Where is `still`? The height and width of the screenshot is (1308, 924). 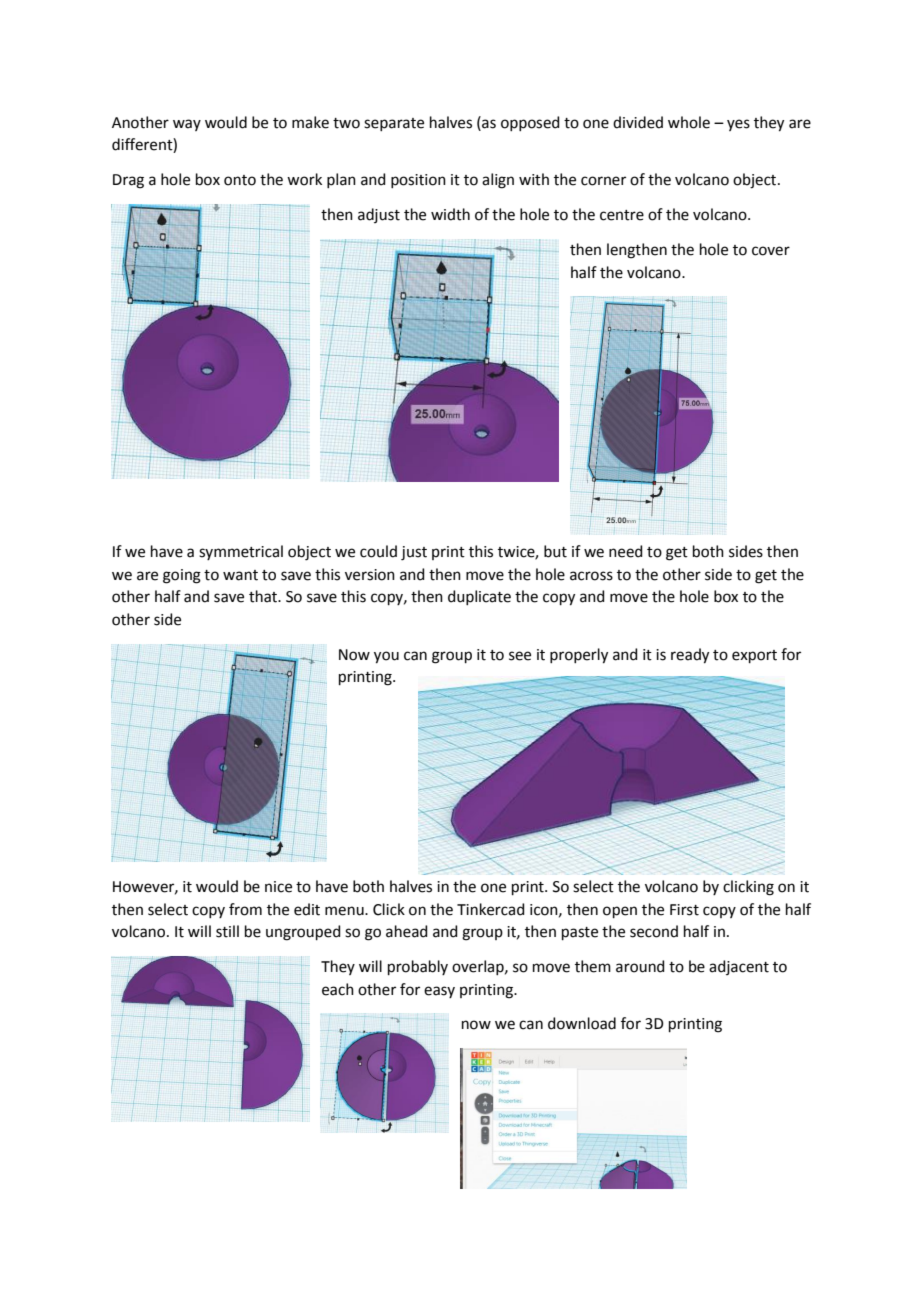
still is located at coordinates (227, 931).
